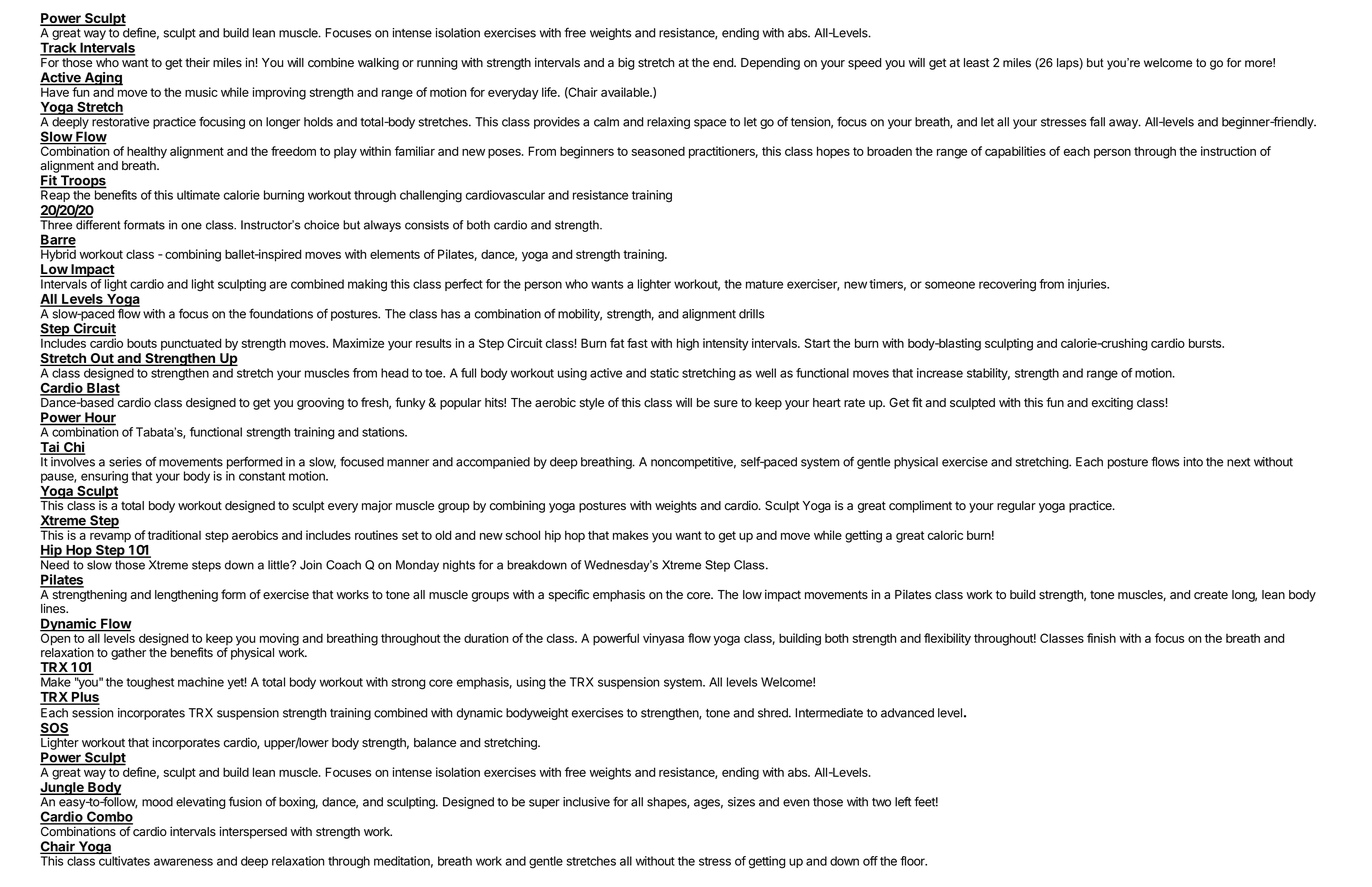 The height and width of the screenshot is (887, 1372). Describe the element at coordinates (1193, 462) in the screenshot. I see `into` at that location.
